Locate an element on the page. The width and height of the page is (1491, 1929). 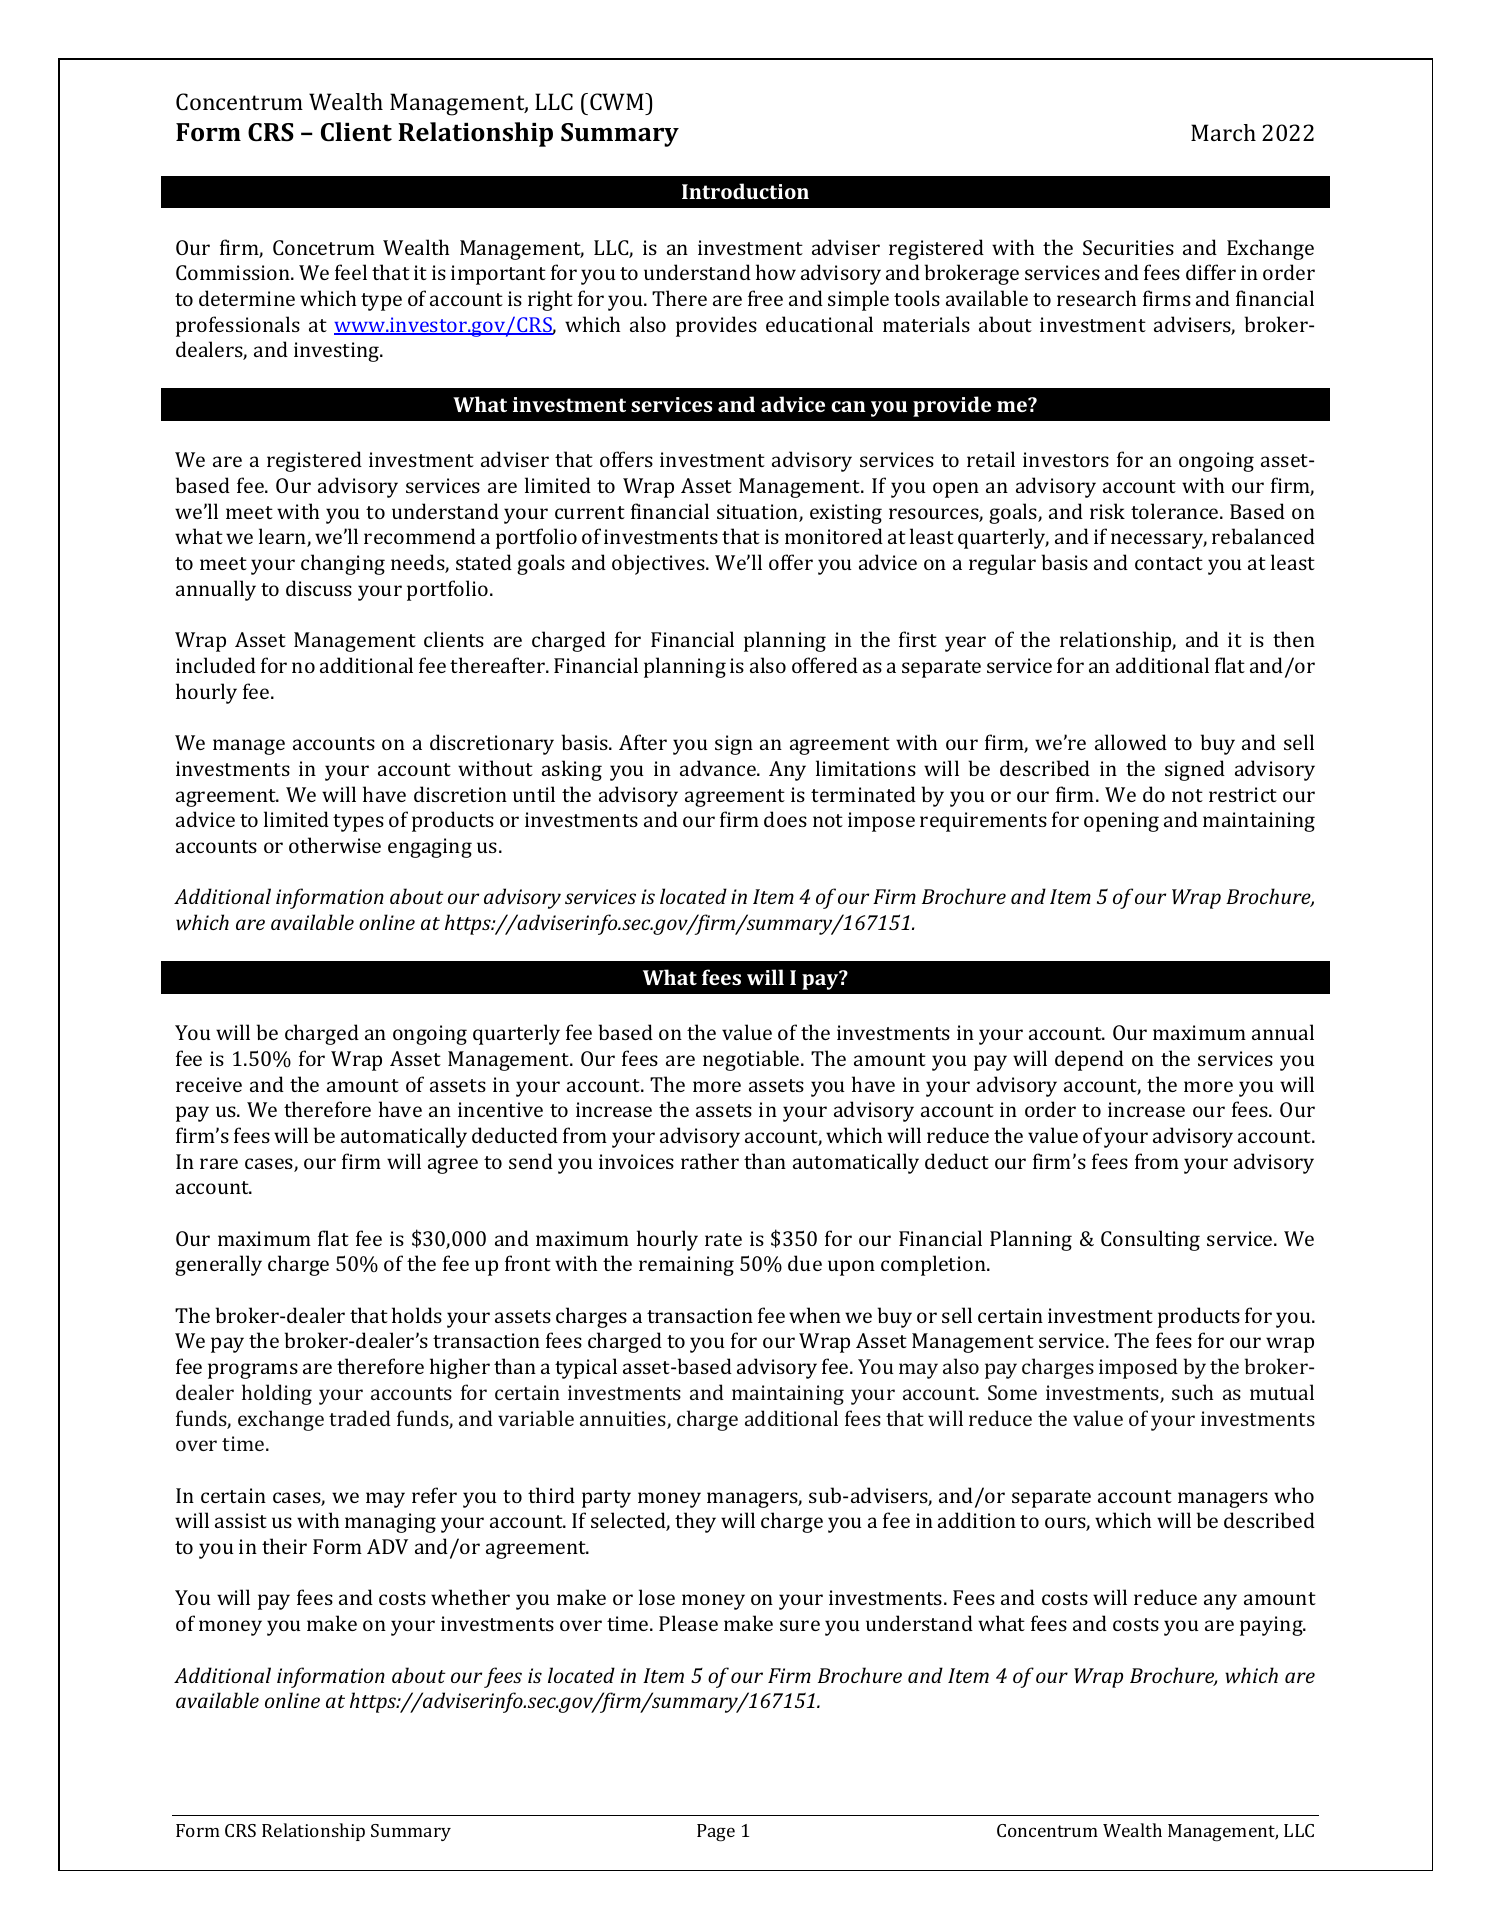
whether is located at coordinates (470, 1597).
